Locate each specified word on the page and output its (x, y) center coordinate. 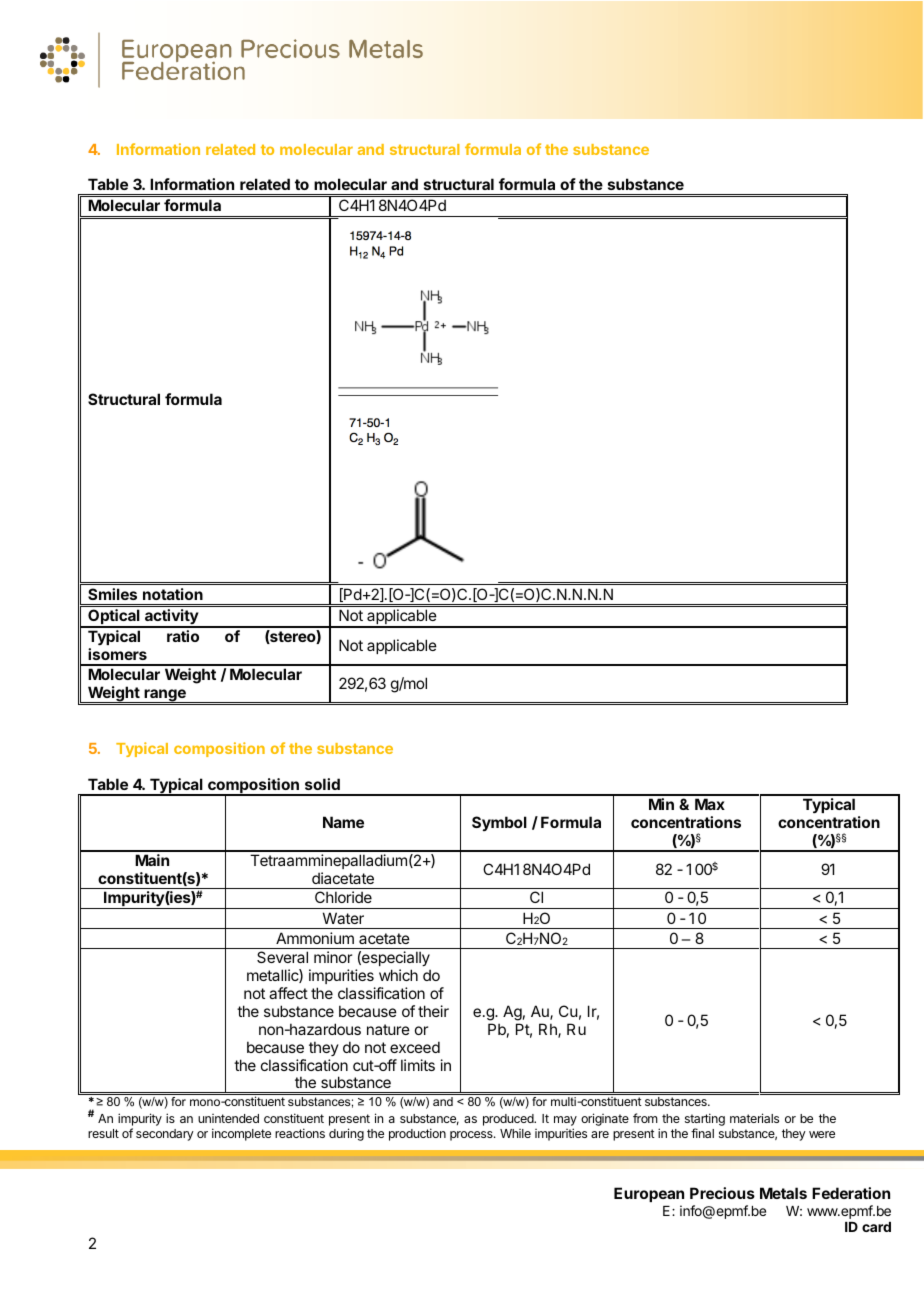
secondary (165, 1135)
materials (754, 1118)
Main (152, 860)
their (433, 1011)
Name (343, 822)
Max (710, 804)
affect (288, 993)
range (165, 696)
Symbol (499, 823)
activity (171, 618)
